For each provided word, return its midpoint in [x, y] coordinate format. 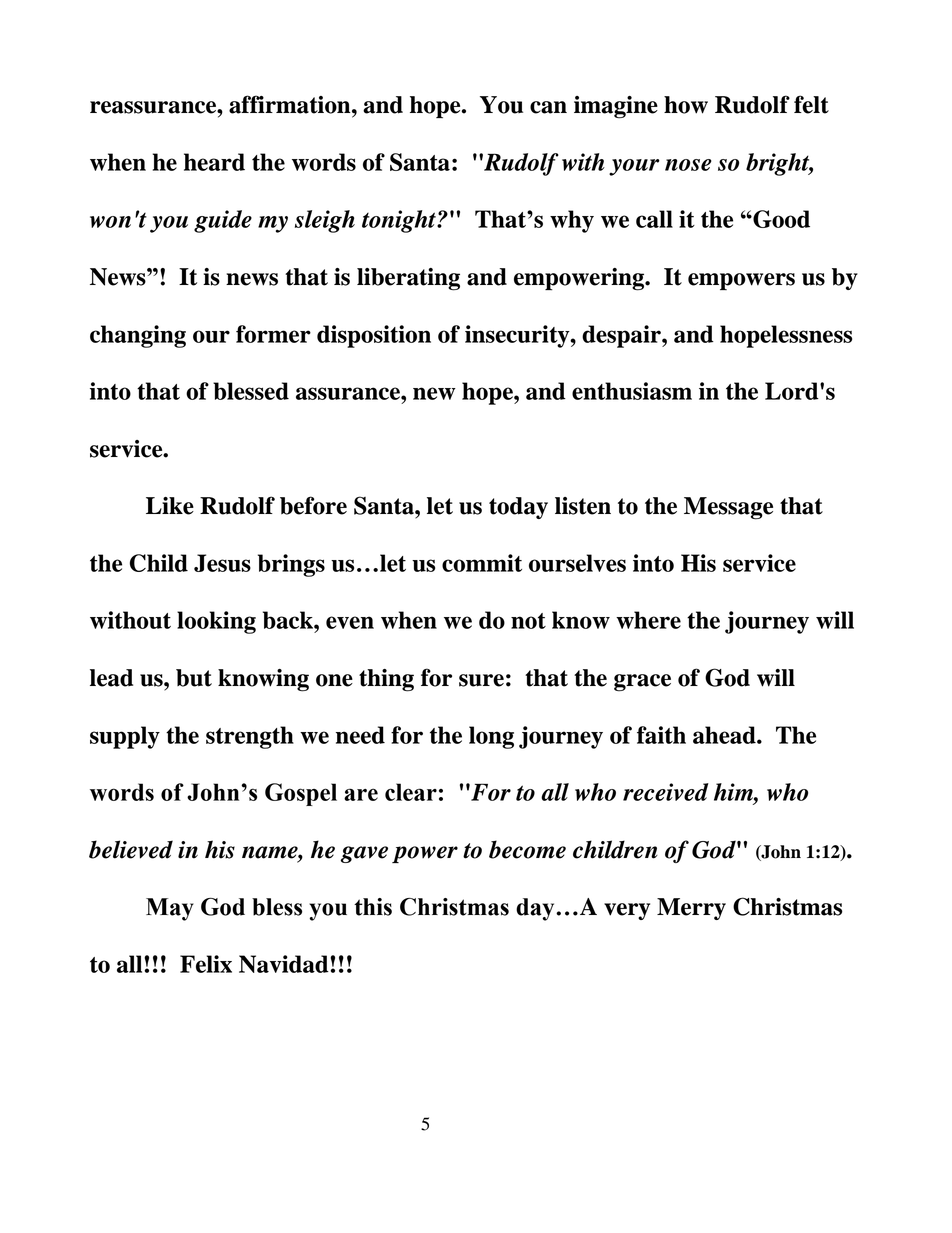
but [194, 678]
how [686, 105]
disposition [374, 336]
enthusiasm [632, 391]
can [548, 107]
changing [138, 336]
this [373, 907]
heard [214, 162]
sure [481, 680]
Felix [206, 964]
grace [642, 683]
